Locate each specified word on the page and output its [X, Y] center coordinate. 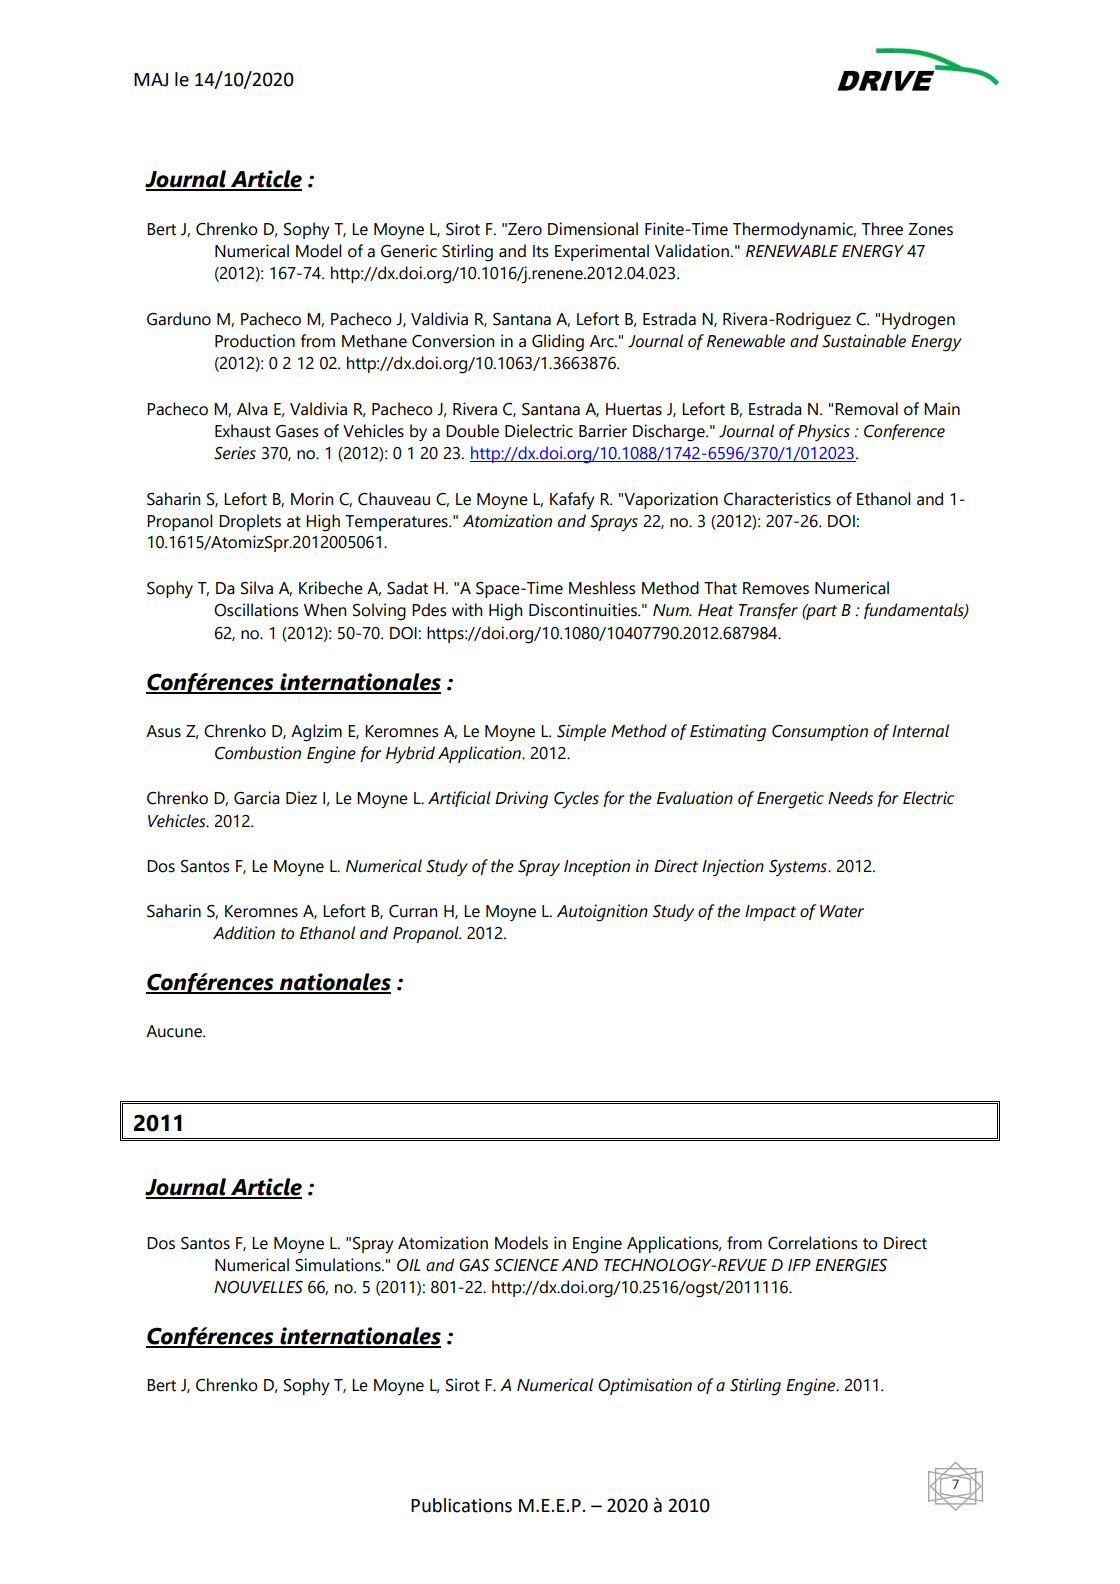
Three [882, 229]
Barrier [603, 431]
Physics [824, 433]
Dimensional [593, 229]
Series [235, 453]
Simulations [339, 1265]
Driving [521, 800]
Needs [850, 798]
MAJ [151, 80]
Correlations [813, 1243]
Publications [461, 1505]
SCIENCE [526, 1265]
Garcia [257, 798]
